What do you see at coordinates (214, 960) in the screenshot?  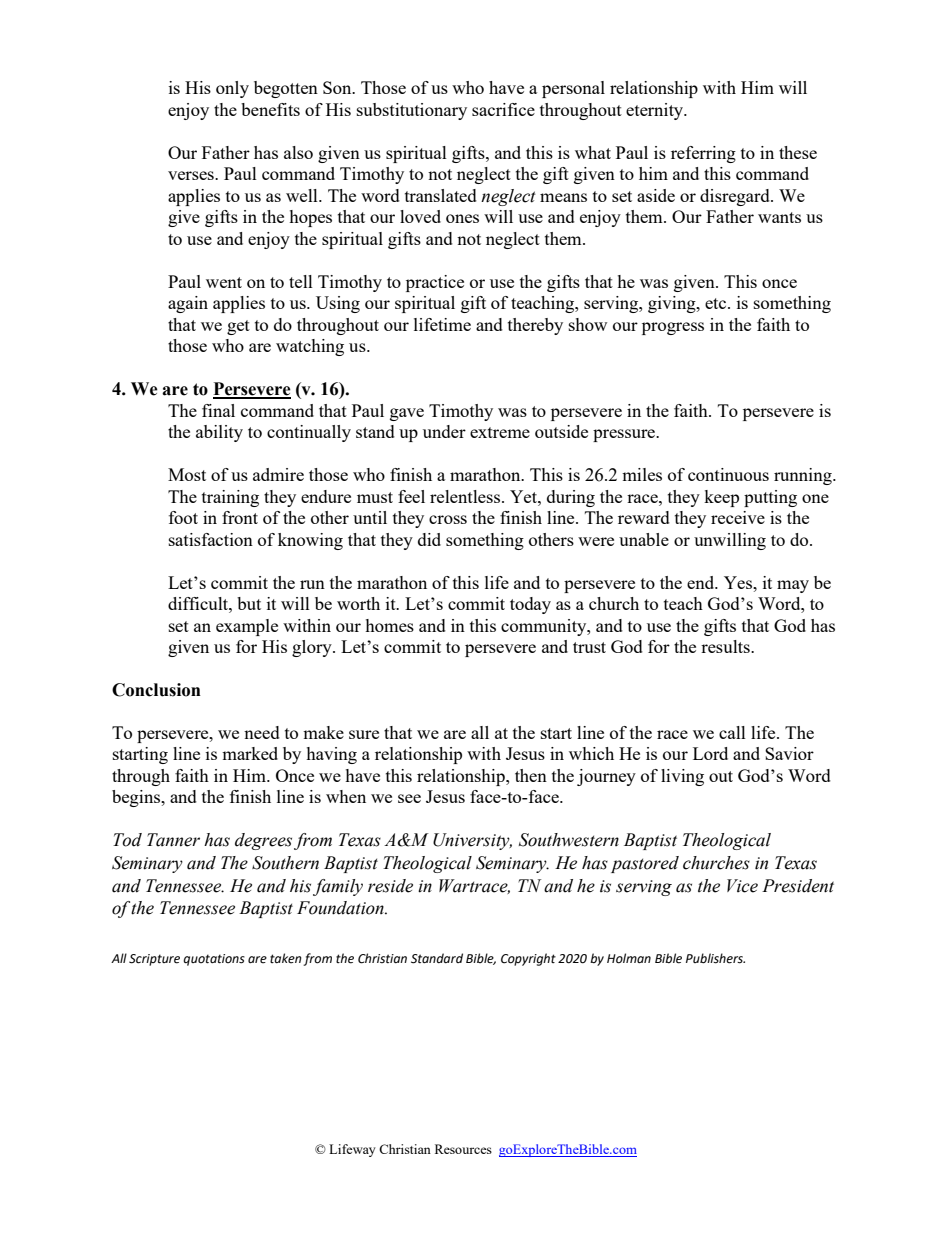 I see `quotations` at bounding box center [214, 960].
